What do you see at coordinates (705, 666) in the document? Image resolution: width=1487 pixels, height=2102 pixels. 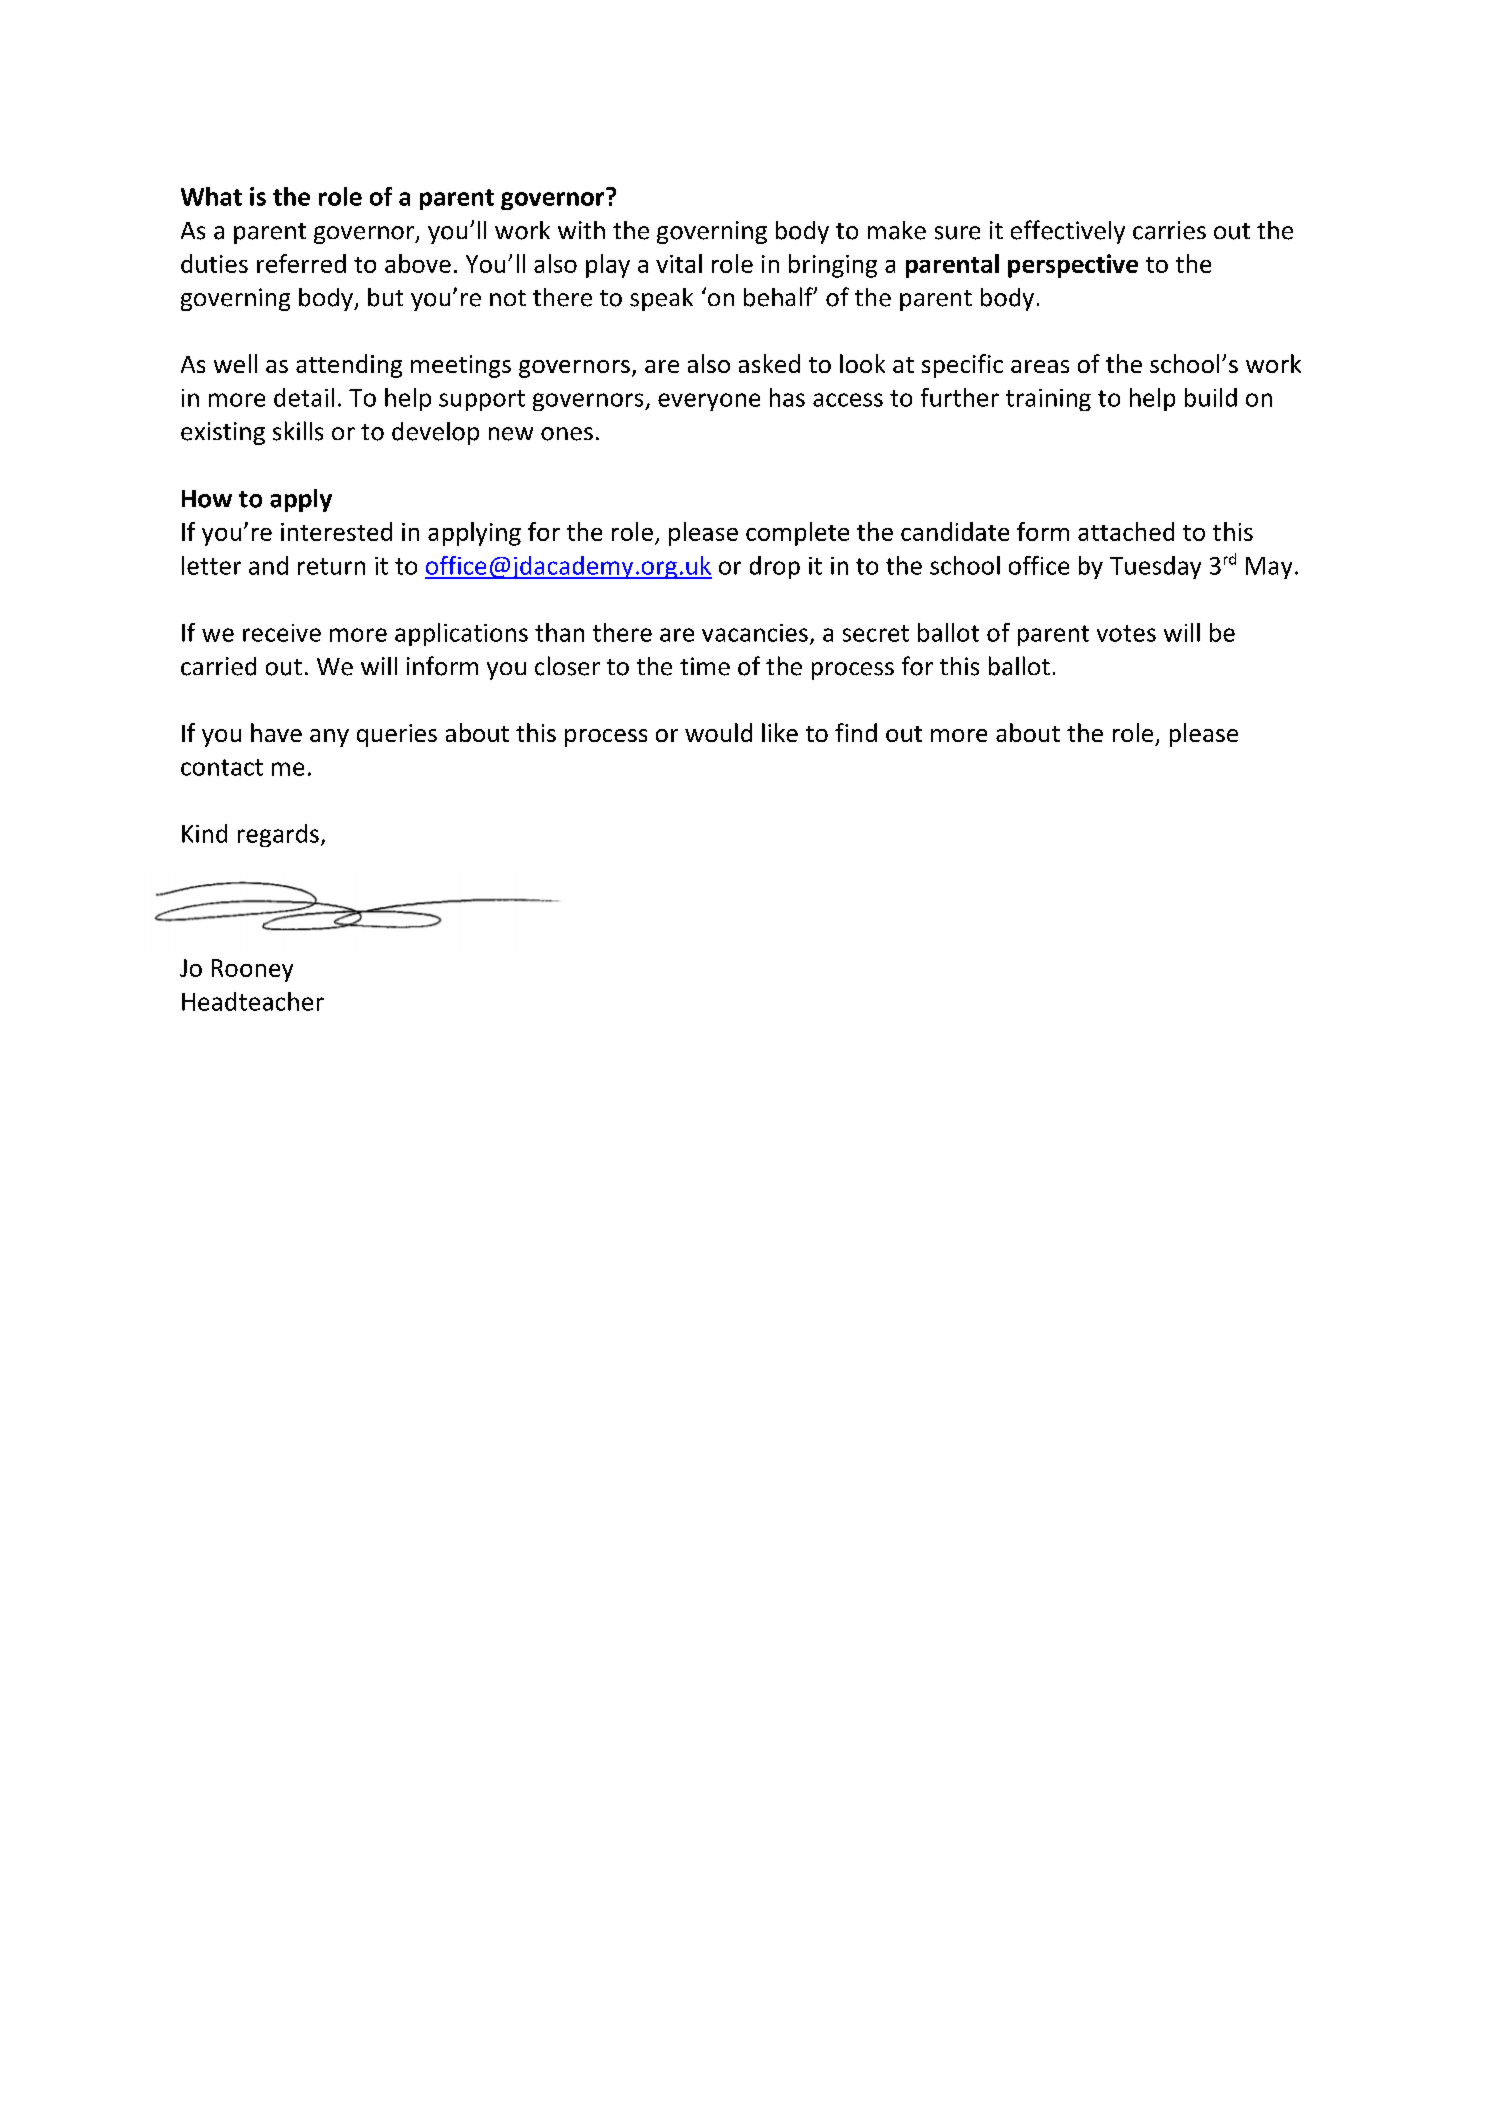 I see `time` at bounding box center [705, 666].
